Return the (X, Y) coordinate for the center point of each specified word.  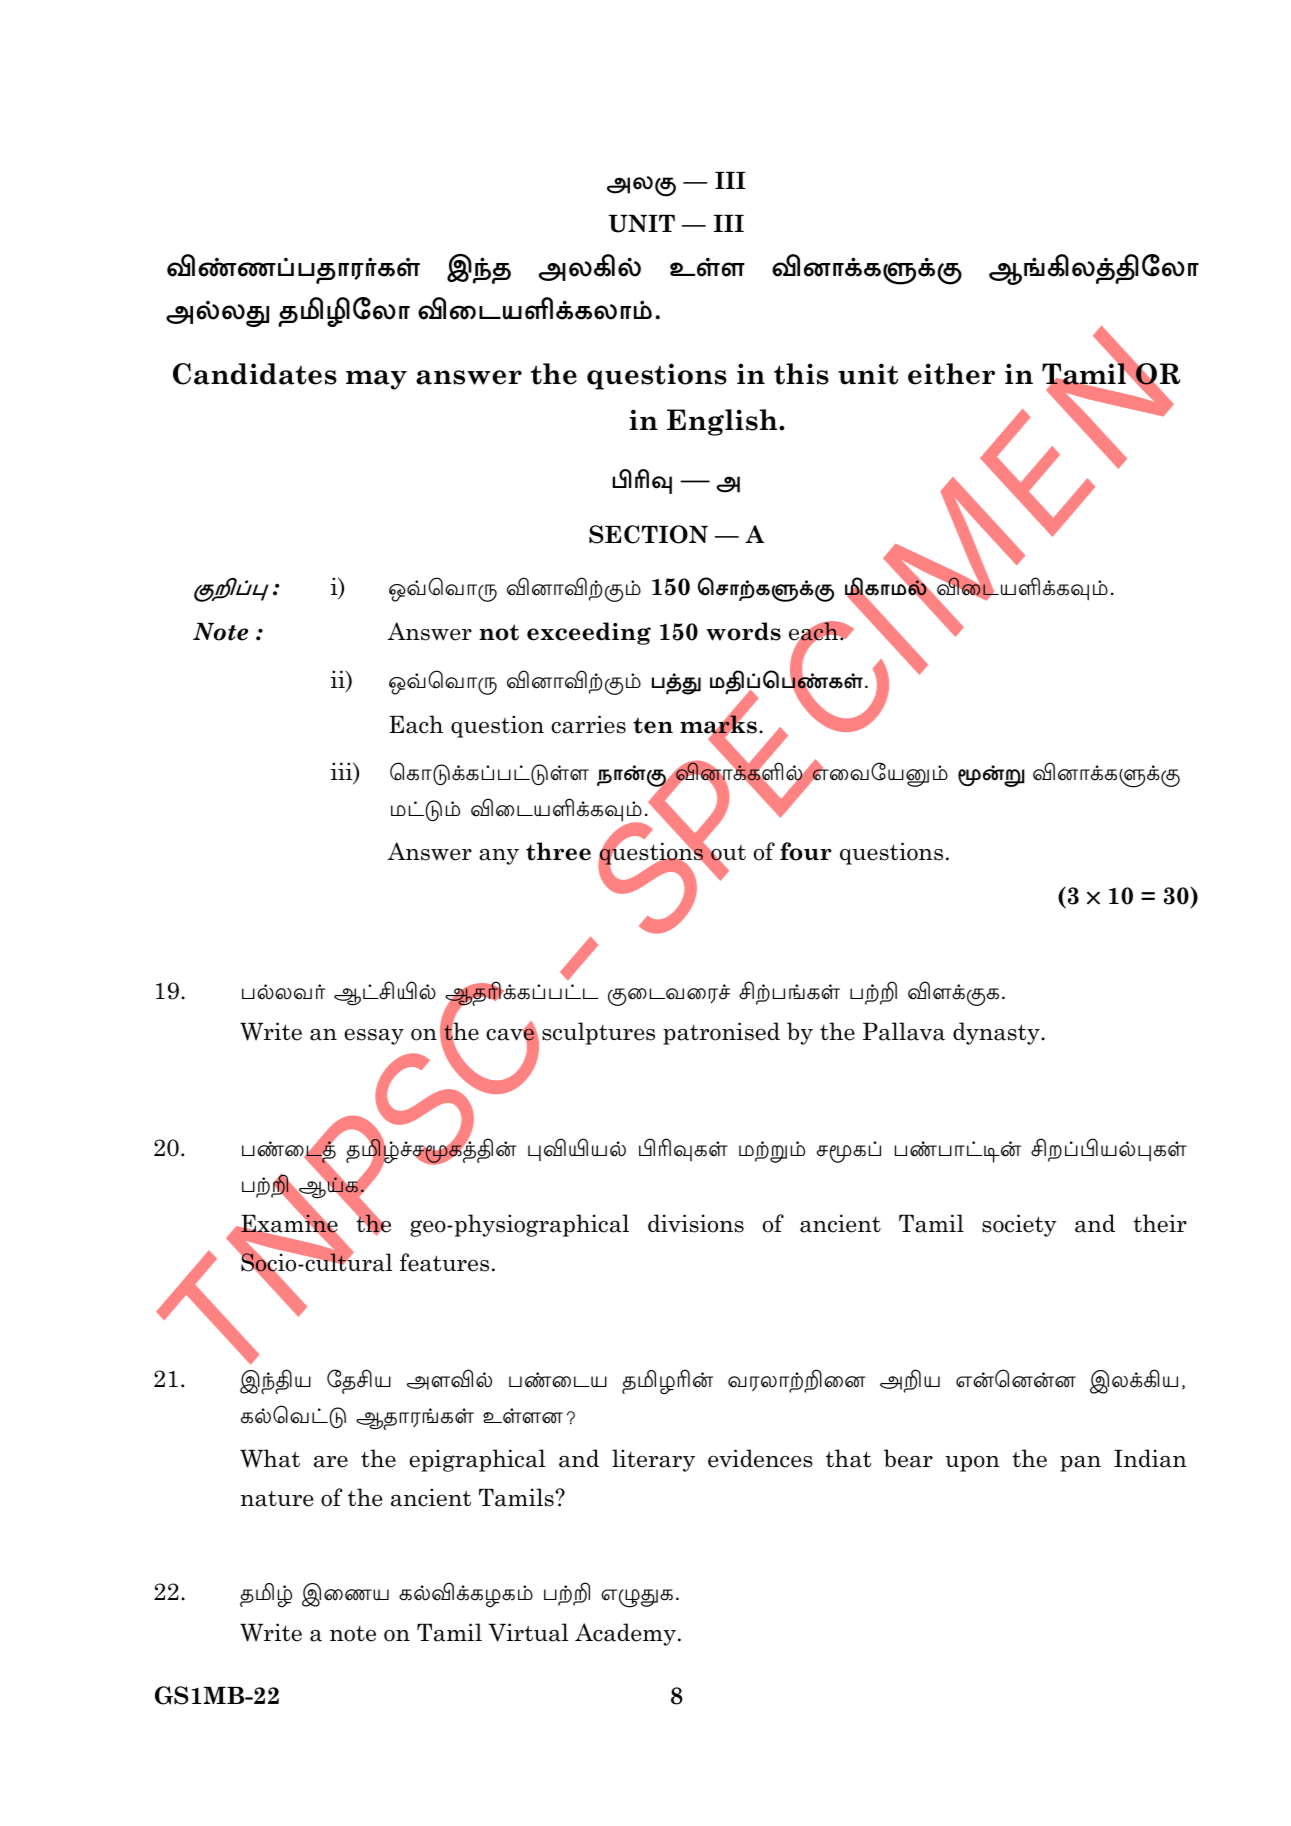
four (806, 851)
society (1019, 1225)
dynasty (997, 1033)
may (376, 380)
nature (277, 1498)
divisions (696, 1223)
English (723, 422)
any (499, 857)
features (444, 1262)
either (951, 374)
